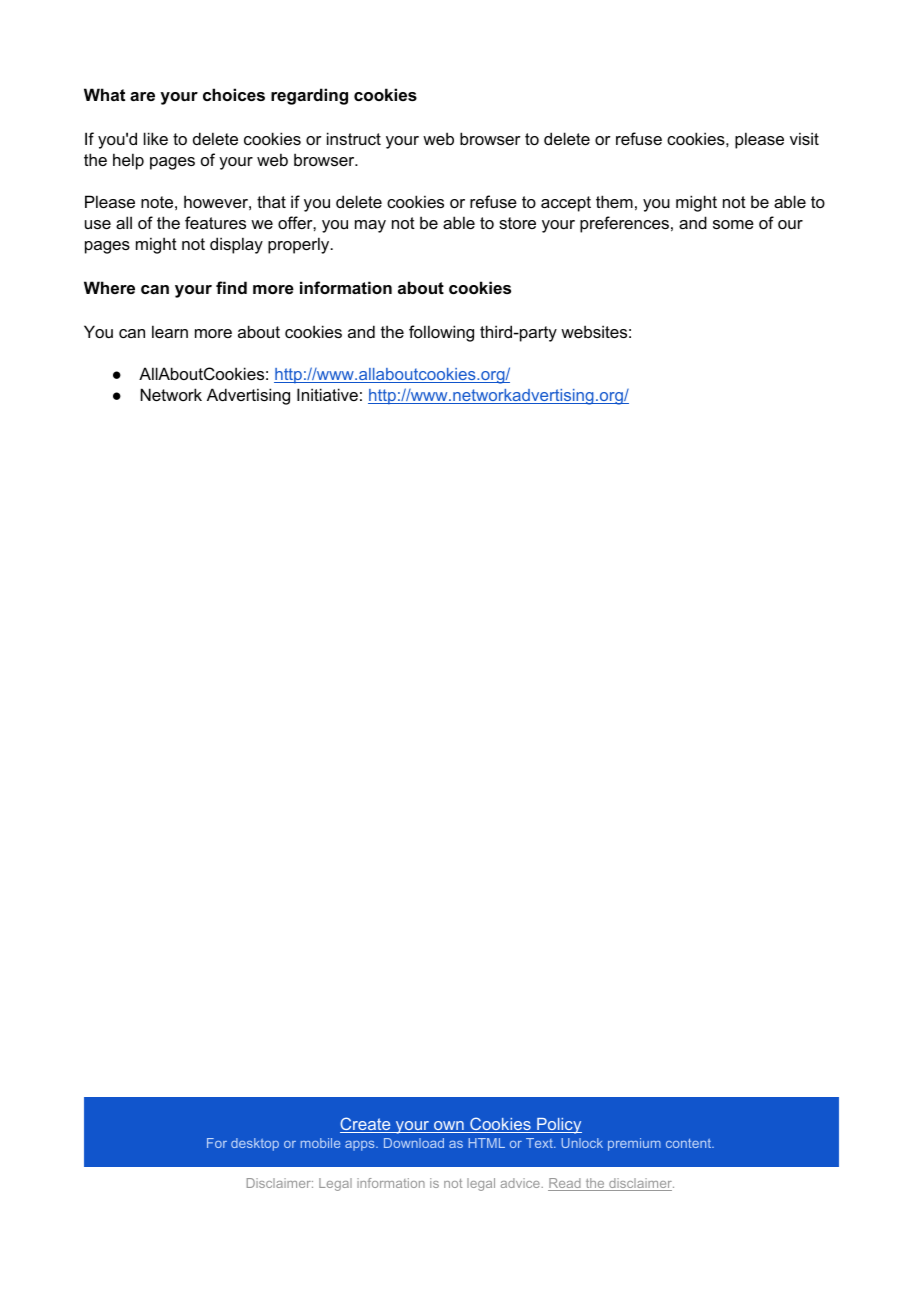  Describe the element at coordinates (255, 1144) in the screenshot. I see `desktop` at that location.
